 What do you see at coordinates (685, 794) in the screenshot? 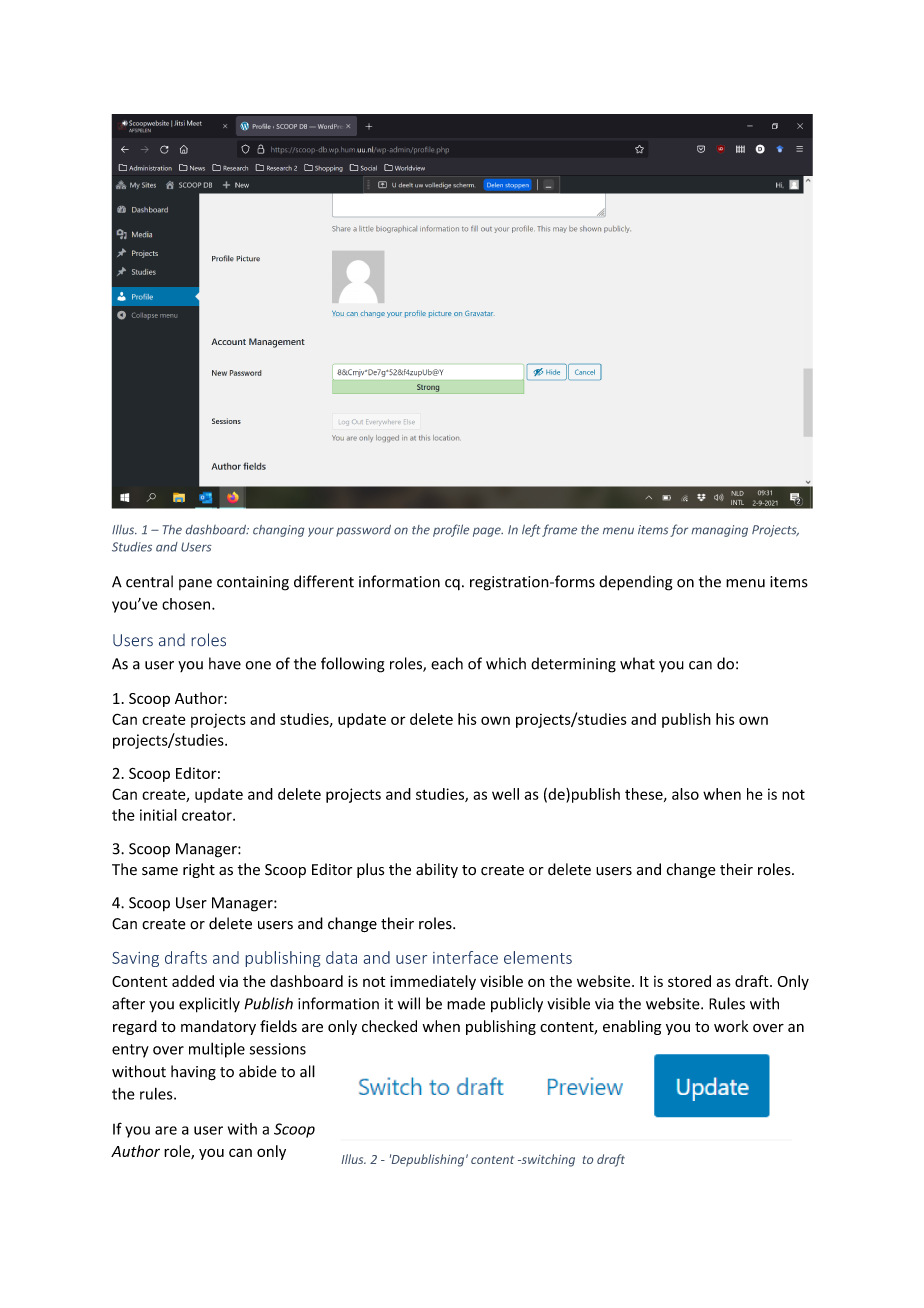
I see `also` at bounding box center [685, 794].
